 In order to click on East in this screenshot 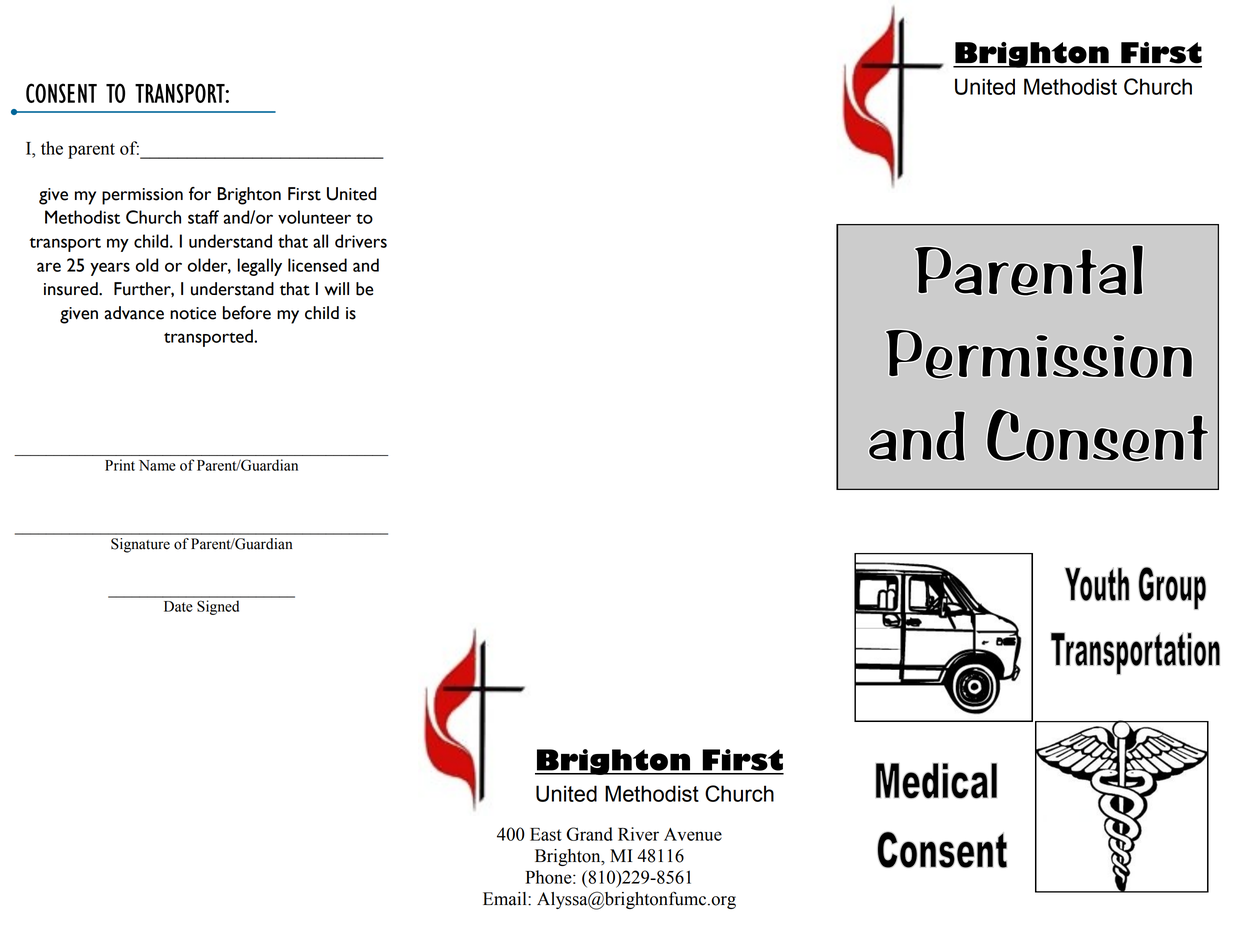, I will do `click(546, 834)`.
